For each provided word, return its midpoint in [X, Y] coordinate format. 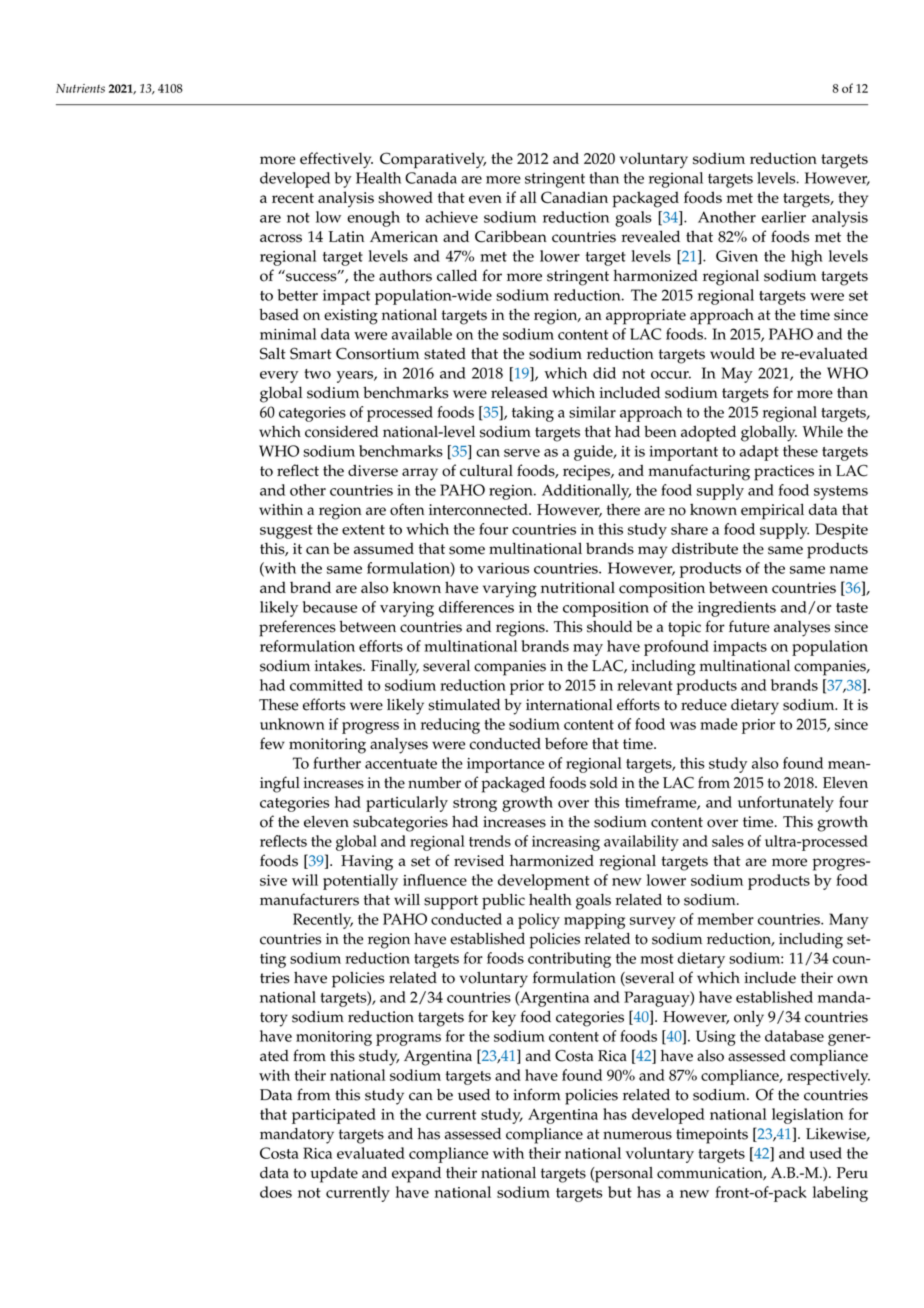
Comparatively [433, 160]
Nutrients [80, 88]
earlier [784, 217]
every [279, 377]
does [276, 1192]
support [451, 902]
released [519, 392]
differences [476, 607]
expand [416, 1175]
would [732, 353]
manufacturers [309, 899]
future [749, 626]
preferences [297, 628]
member [725, 919]
